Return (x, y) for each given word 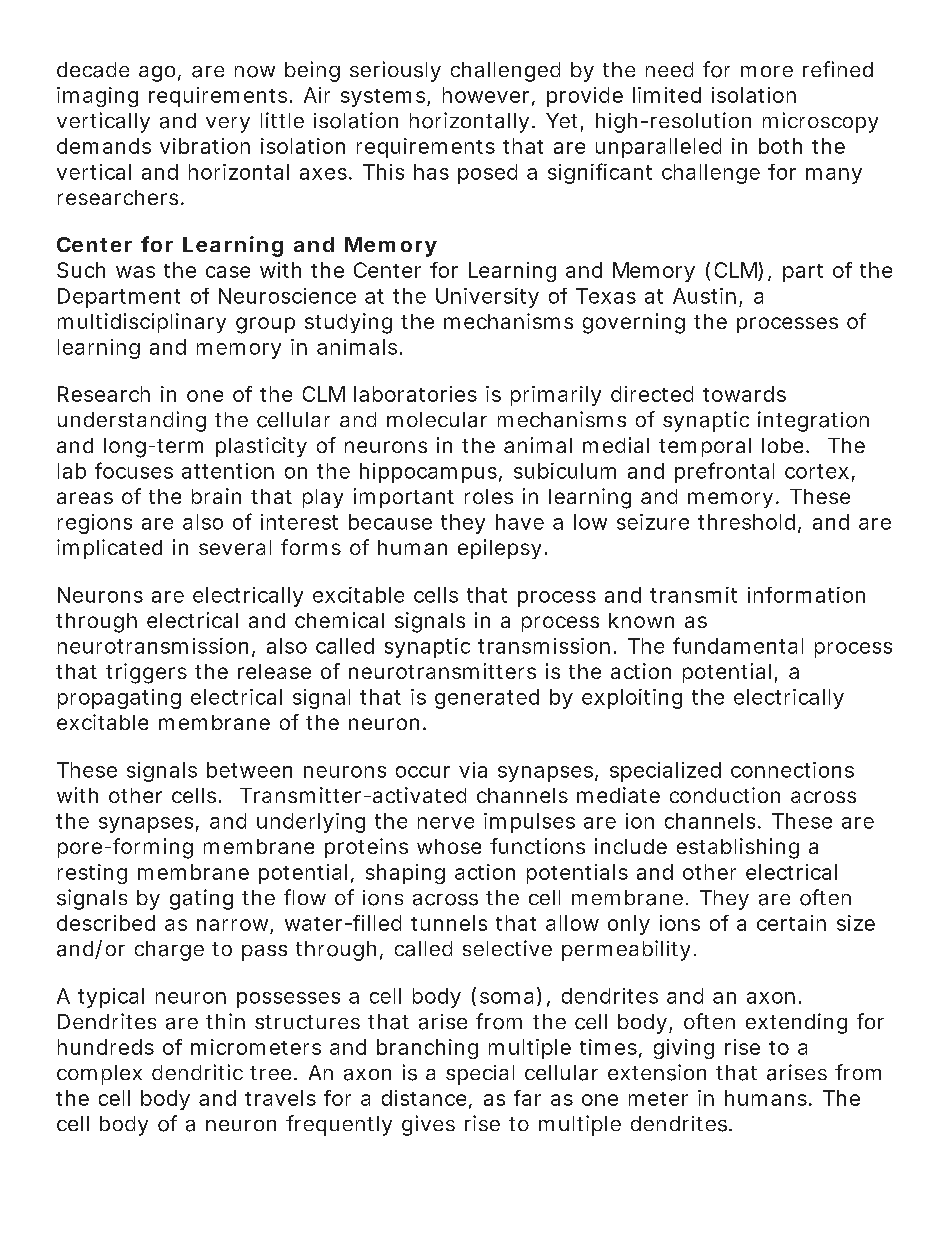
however (489, 96)
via (473, 770)
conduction (725, 795)
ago (160, 74)
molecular (437, 420)
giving (684, 1049)
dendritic (197, 1072)
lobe (785, 445)
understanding (132, 421)
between (249, 770)
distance (427, 1099)
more (767, 71)
